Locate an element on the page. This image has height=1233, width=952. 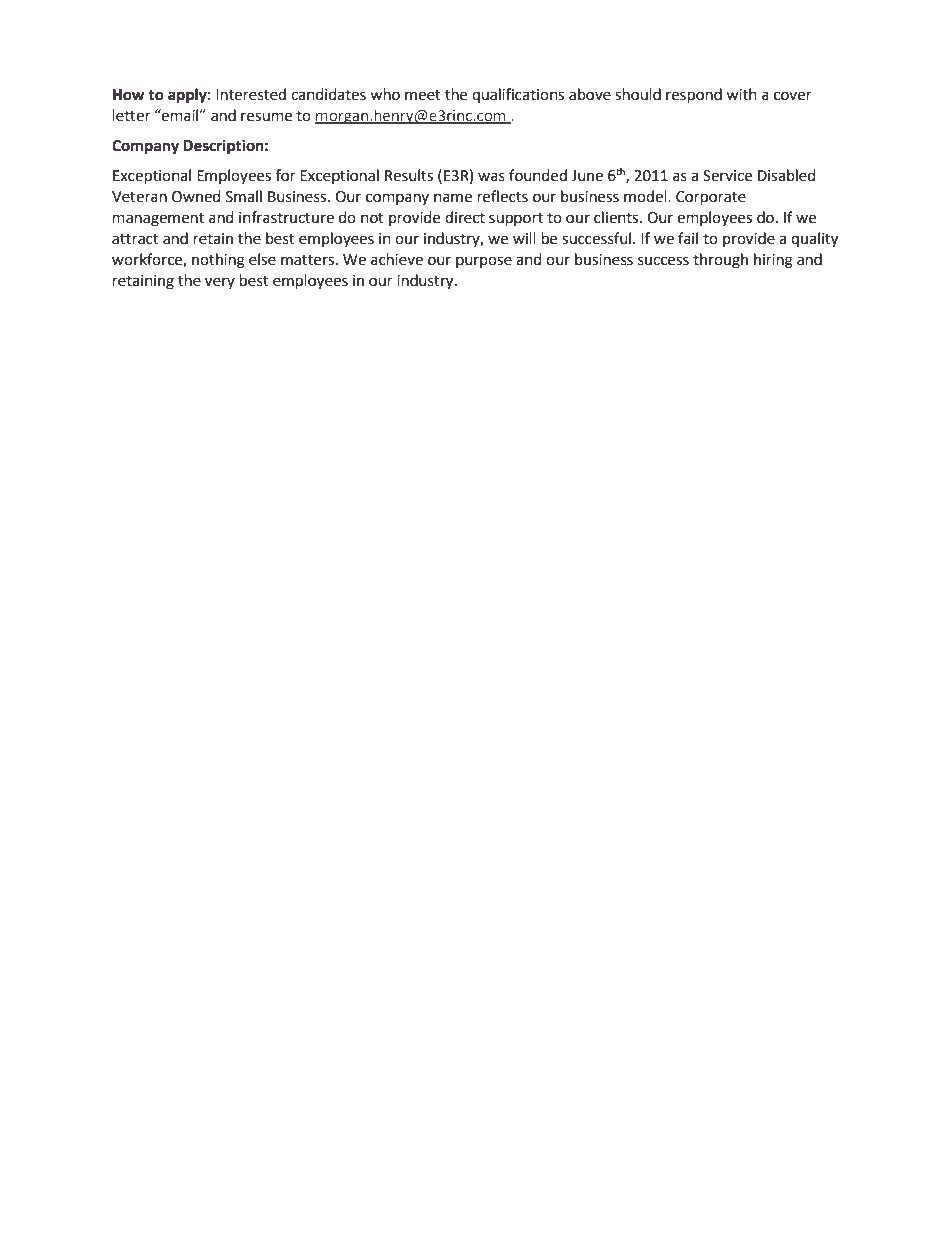
through is located at coordinates (720, 261).
